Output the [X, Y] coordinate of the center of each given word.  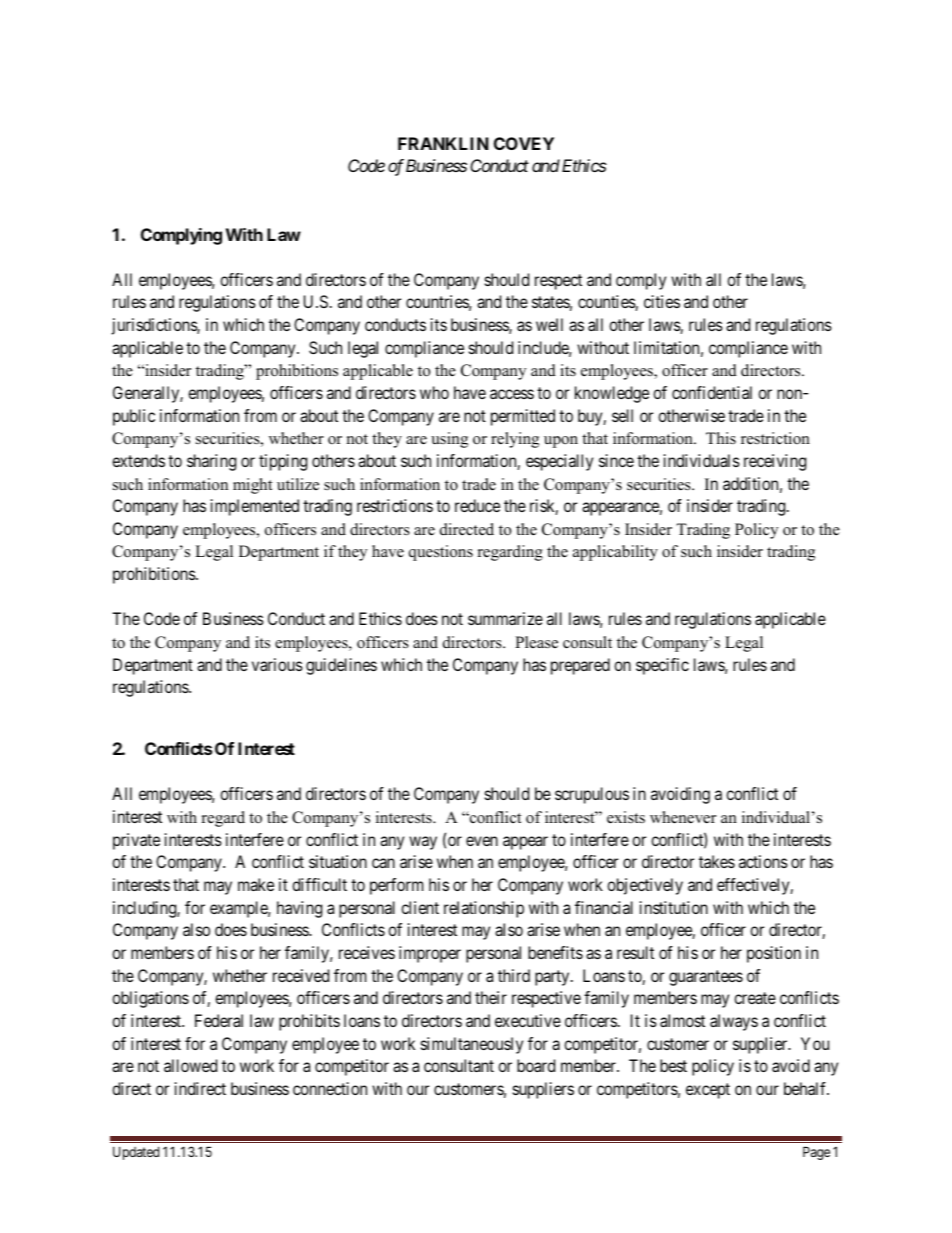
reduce [477, 505]
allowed [190, 1065]
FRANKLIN [443, 143]
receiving [775, 462]
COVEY [524, 143]
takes [717, 861]
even [482, 841]
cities [662, 301]
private [136, 841]
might [252, 486]
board [536, 1065]
